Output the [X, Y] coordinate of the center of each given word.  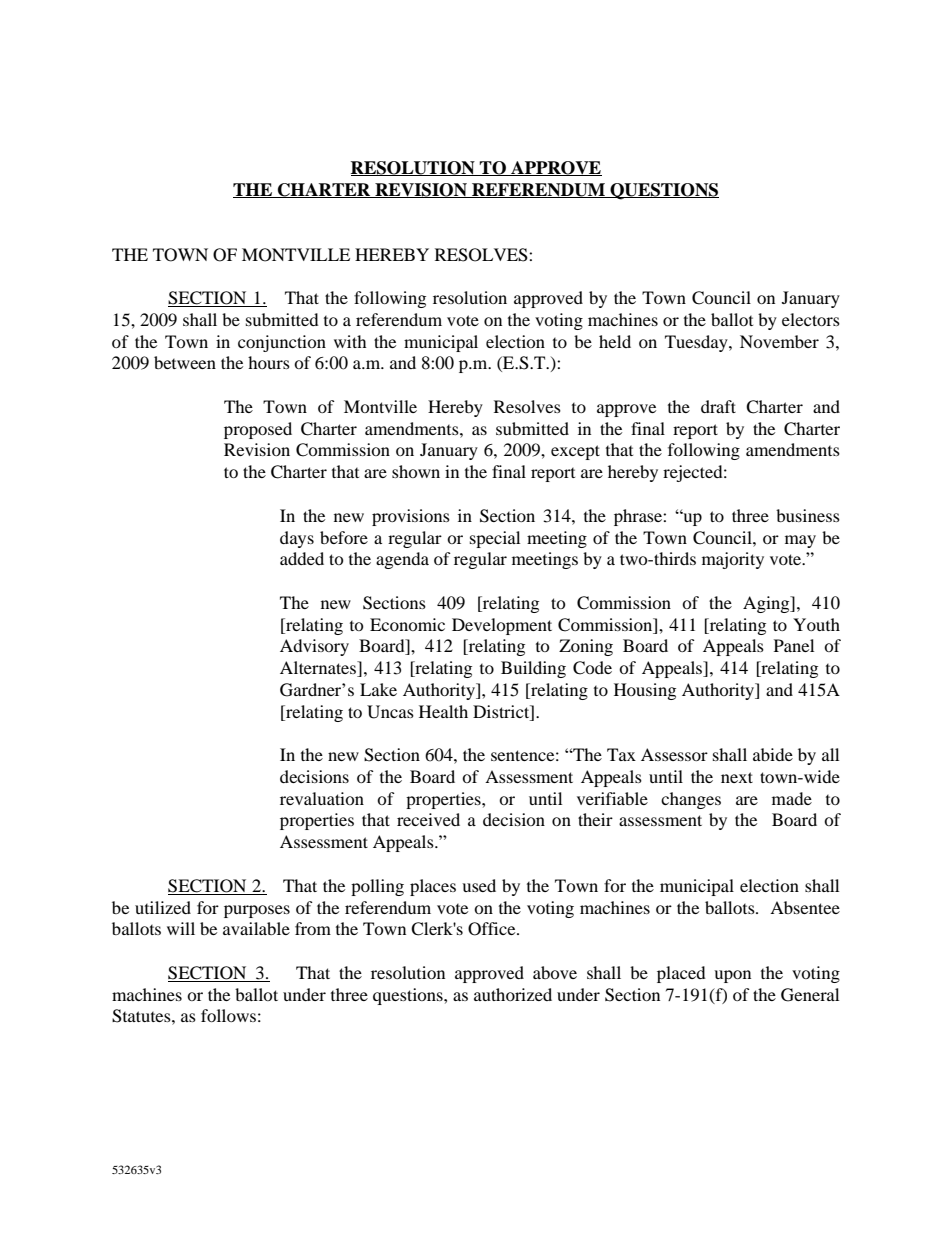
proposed [258, 430]
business [808, 515]
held [615, 341]
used [479, 885]
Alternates [319, 669]
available [256, 928]
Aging [767, 604]
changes [691, 800]
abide [773, 754]
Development [502, 626]
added [302, 558]
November [779, 341]
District [502, 711]
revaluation [322, 798]
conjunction [282, 343]
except [575, 452]
